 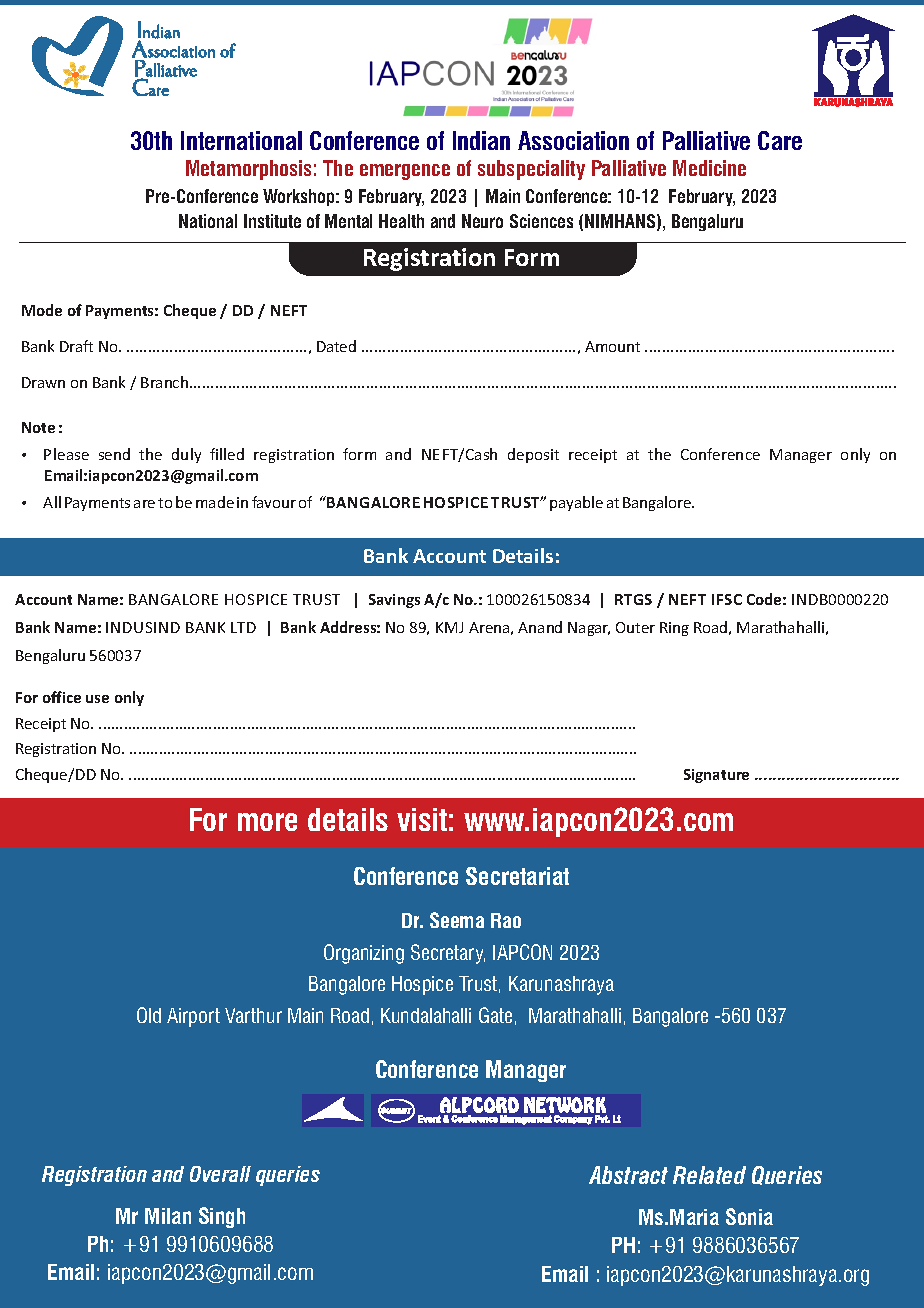 I want to click on Overall, so click(x=220, y=1174).
